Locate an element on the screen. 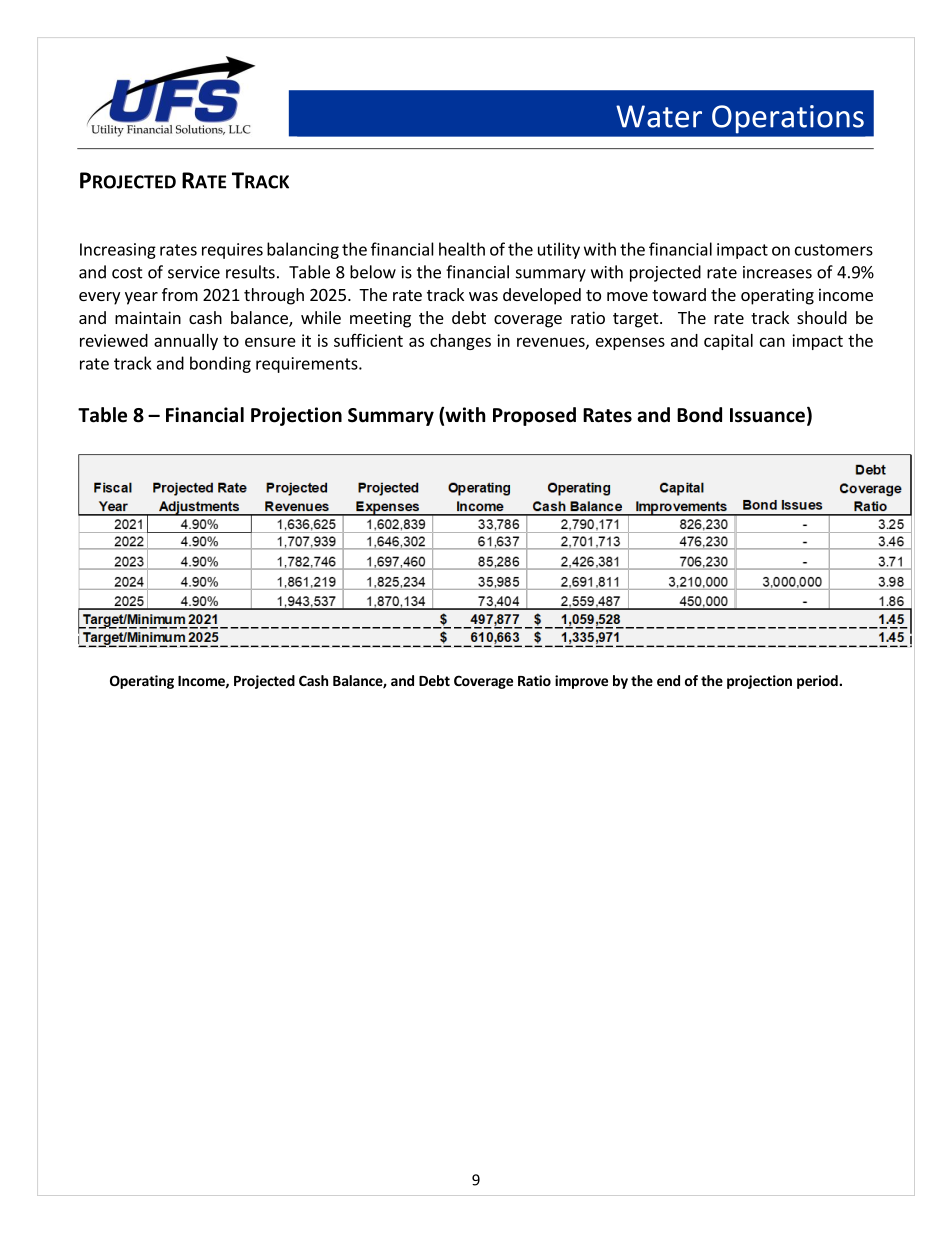 The height and width of the screenshot is (1233, 952). end is located at coordinates (668, 680).
